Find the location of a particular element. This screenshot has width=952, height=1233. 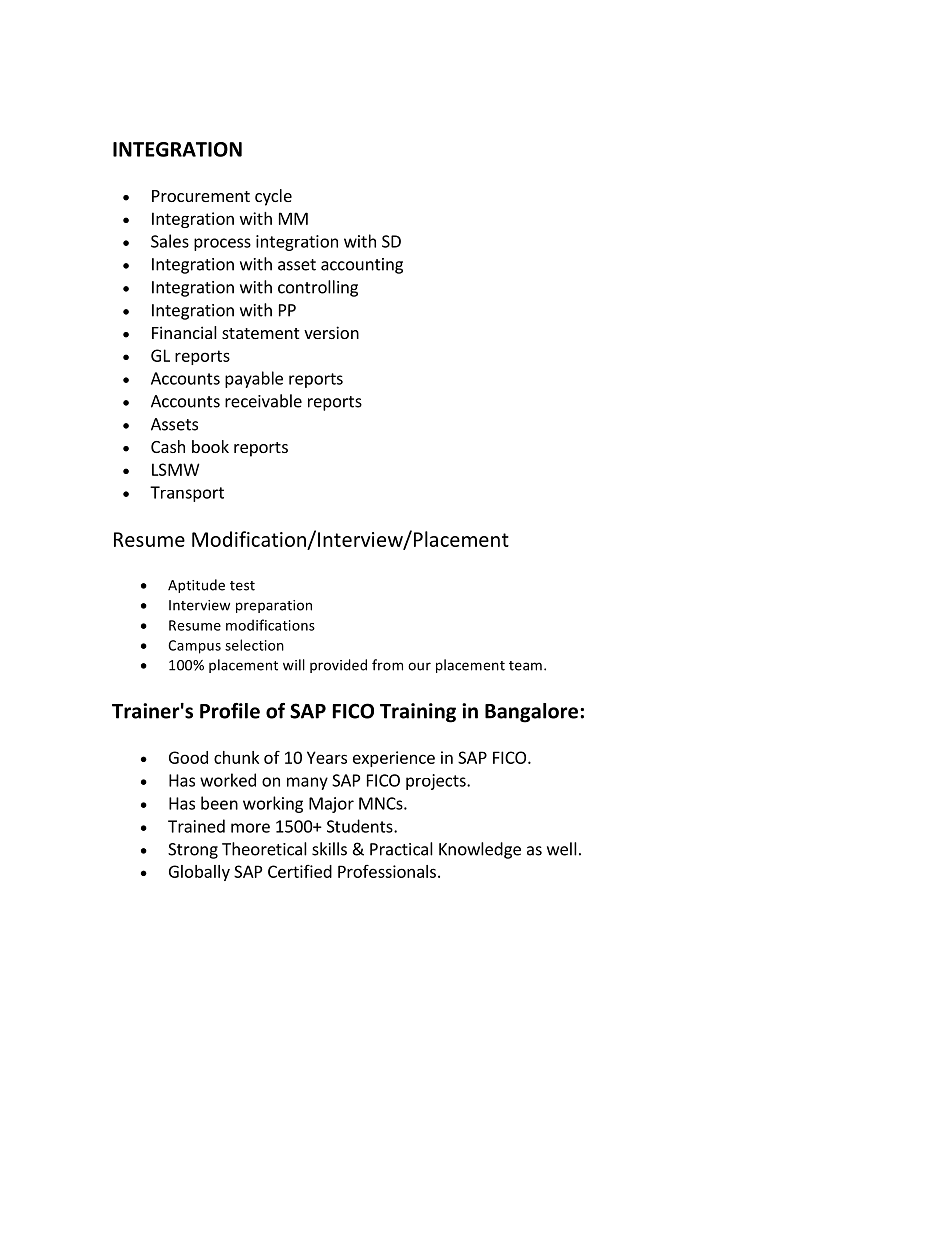

Strong is located at coordinates (193, 851).
